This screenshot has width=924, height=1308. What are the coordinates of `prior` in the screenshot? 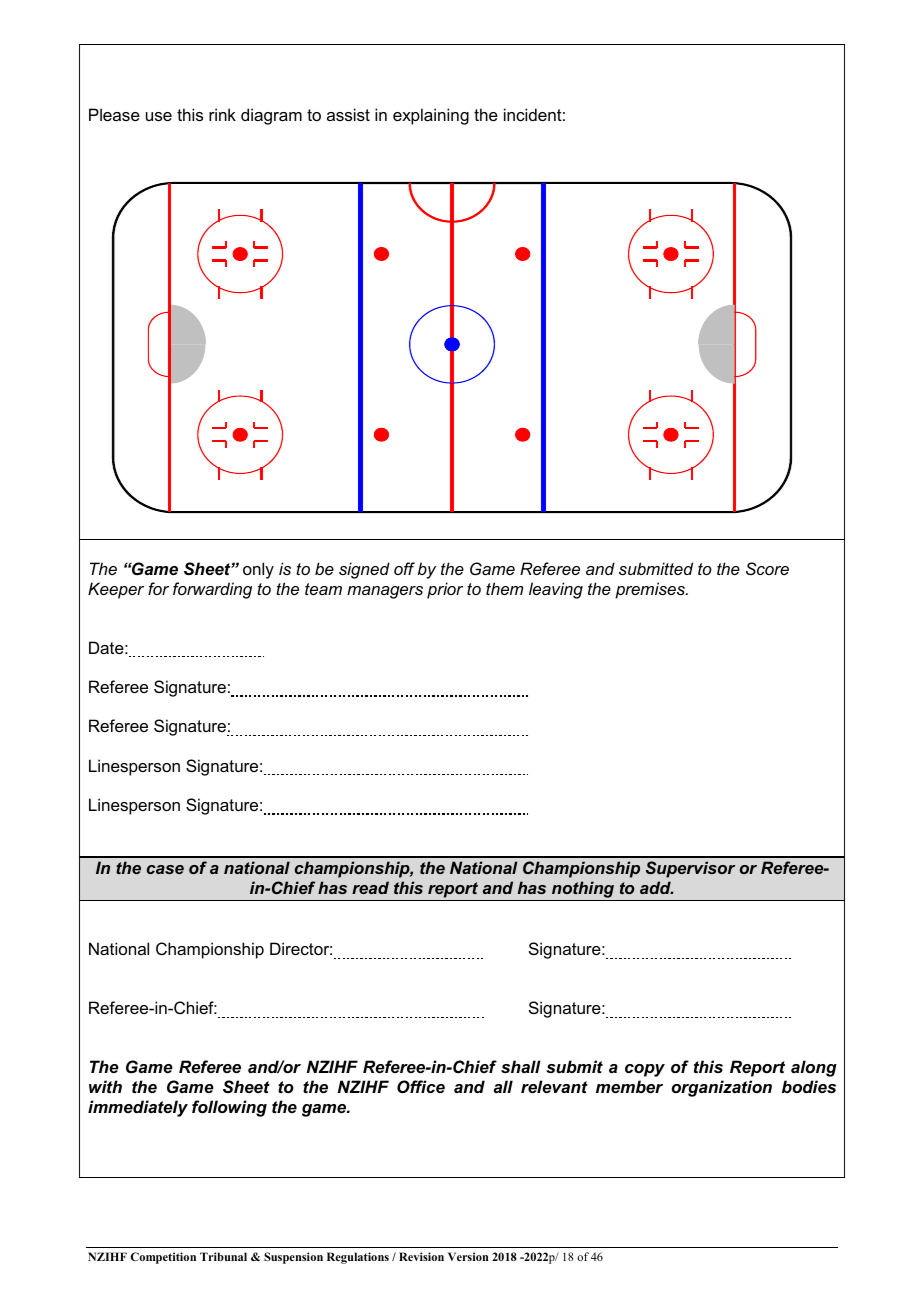 It's located at (445, 590).
